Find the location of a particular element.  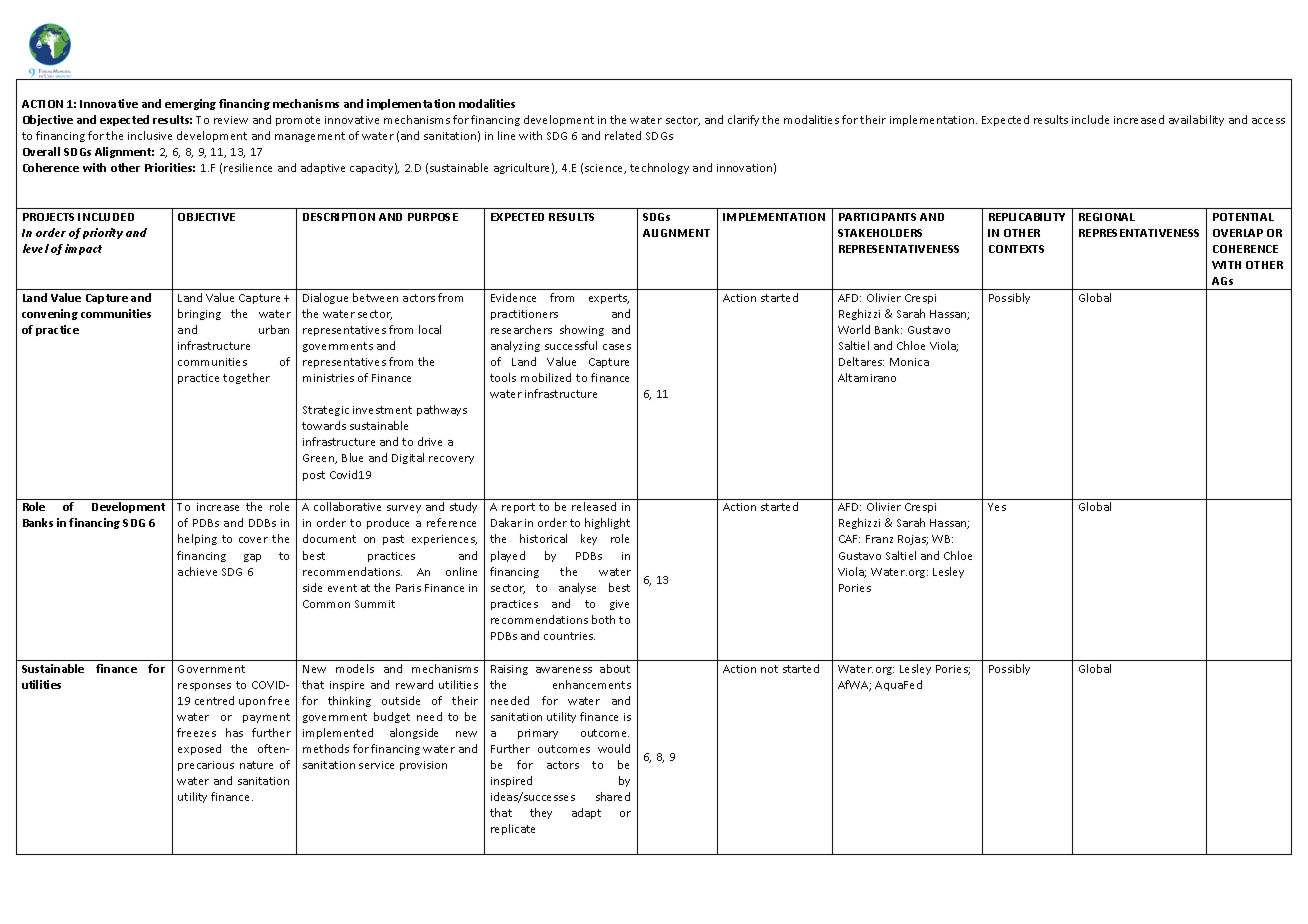

responses is located at coordinates (204, 687).
